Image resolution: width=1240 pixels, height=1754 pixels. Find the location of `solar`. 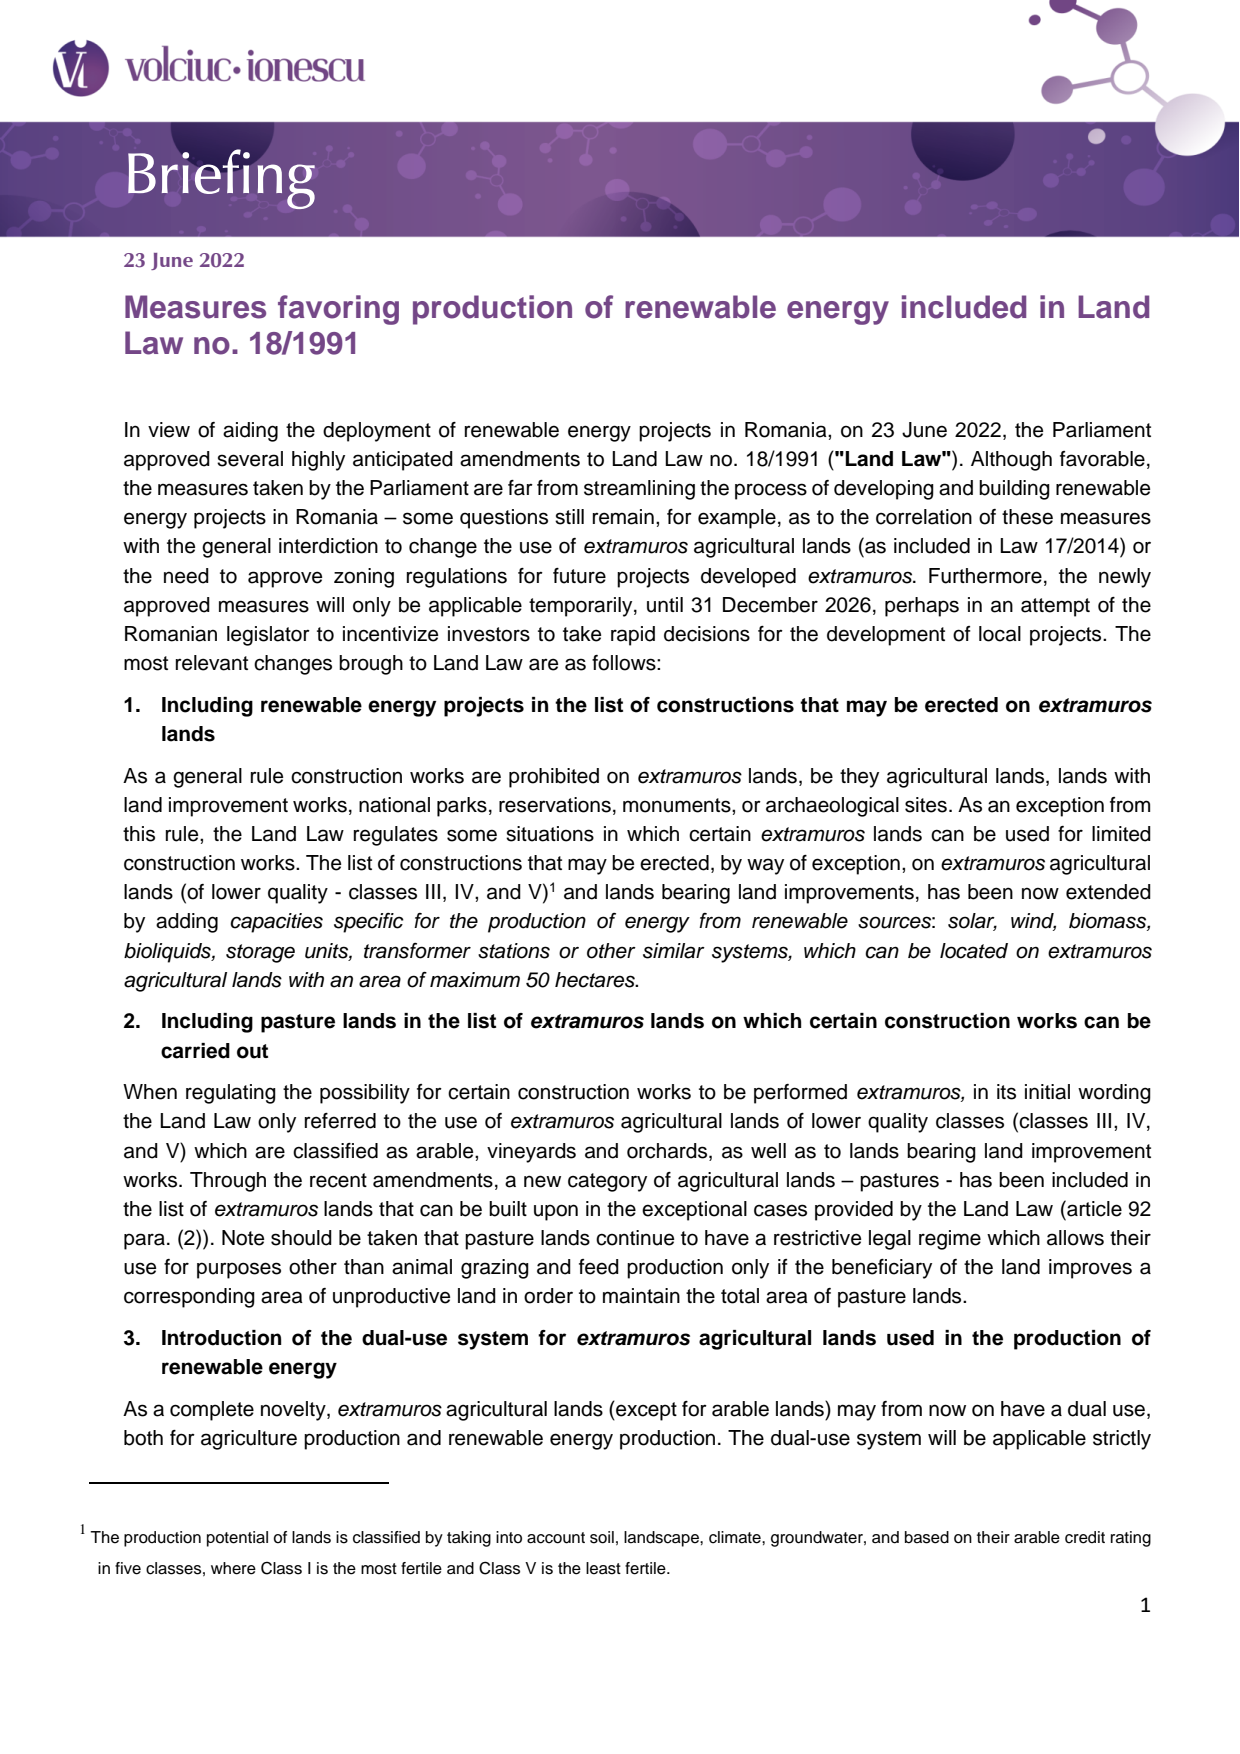

solar is located at coordinates (972, 922).
